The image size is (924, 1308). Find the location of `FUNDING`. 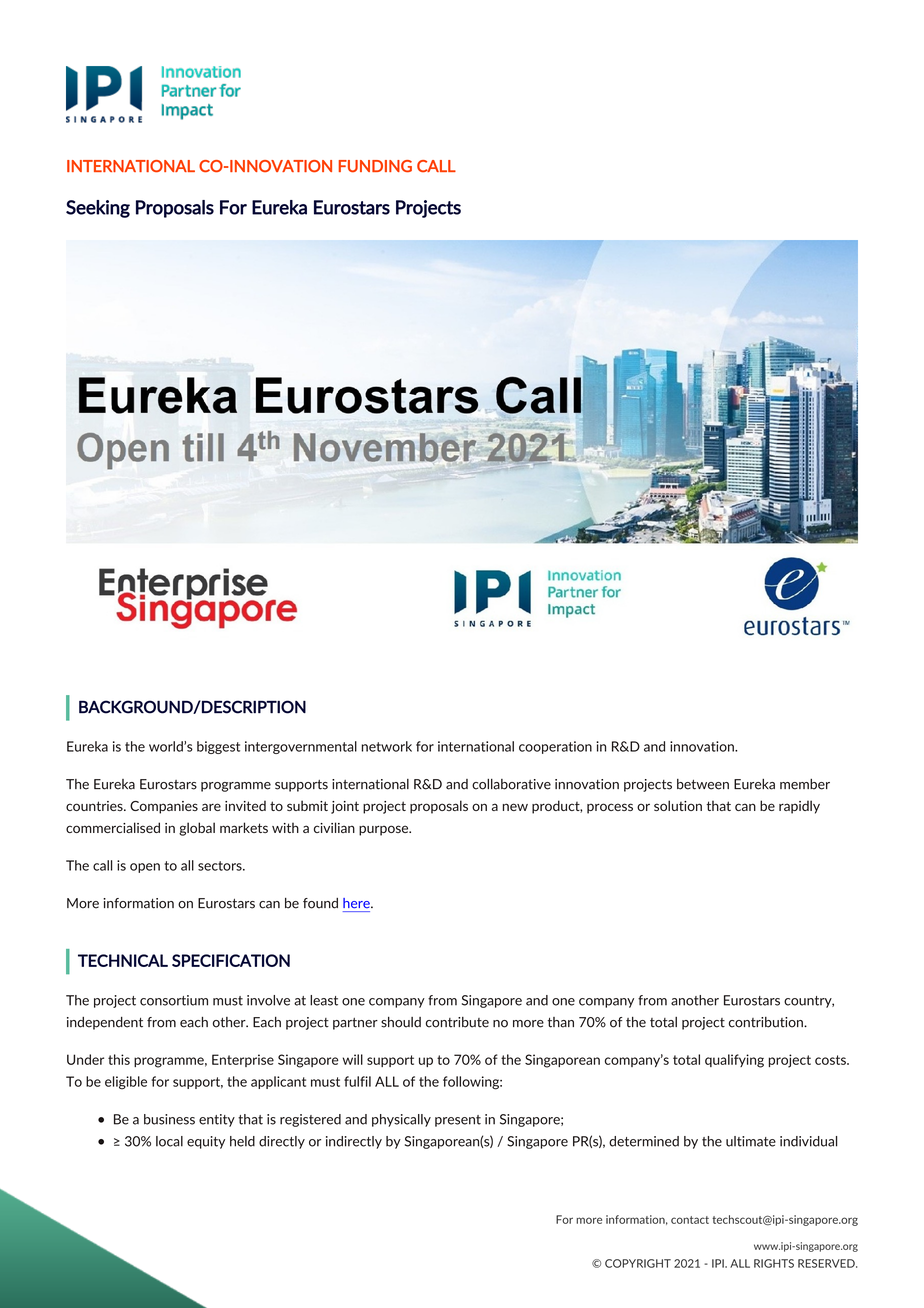

FUNDING is located at coordinates (375, 166).
